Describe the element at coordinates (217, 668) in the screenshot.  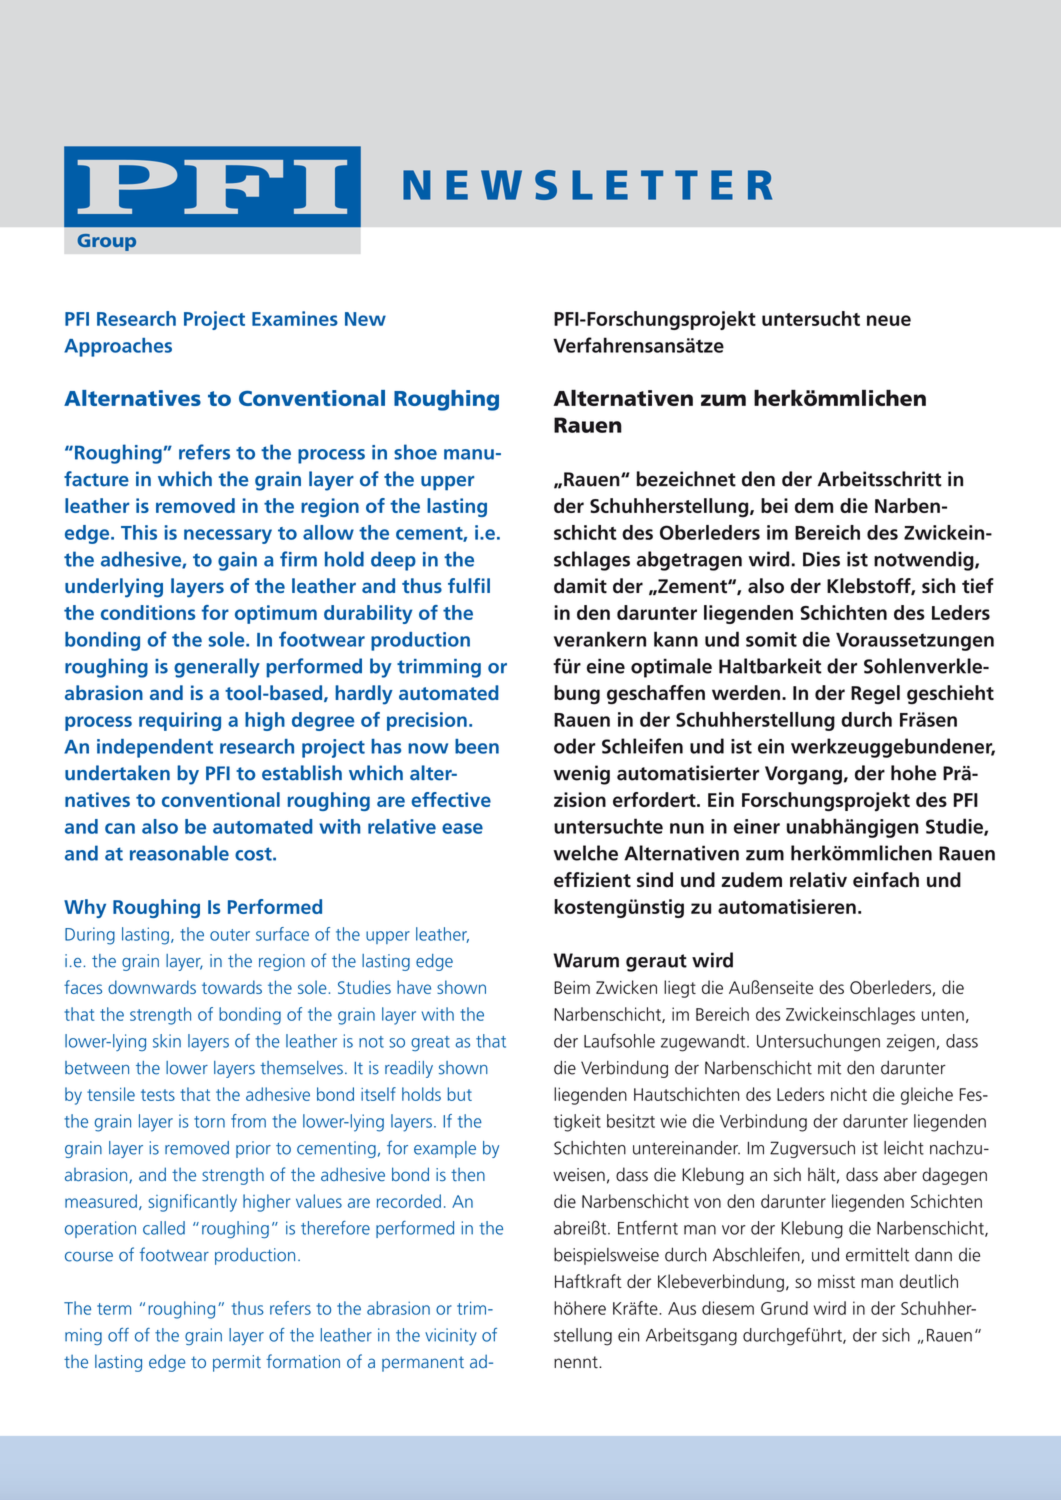
I see `generally` at that location.
